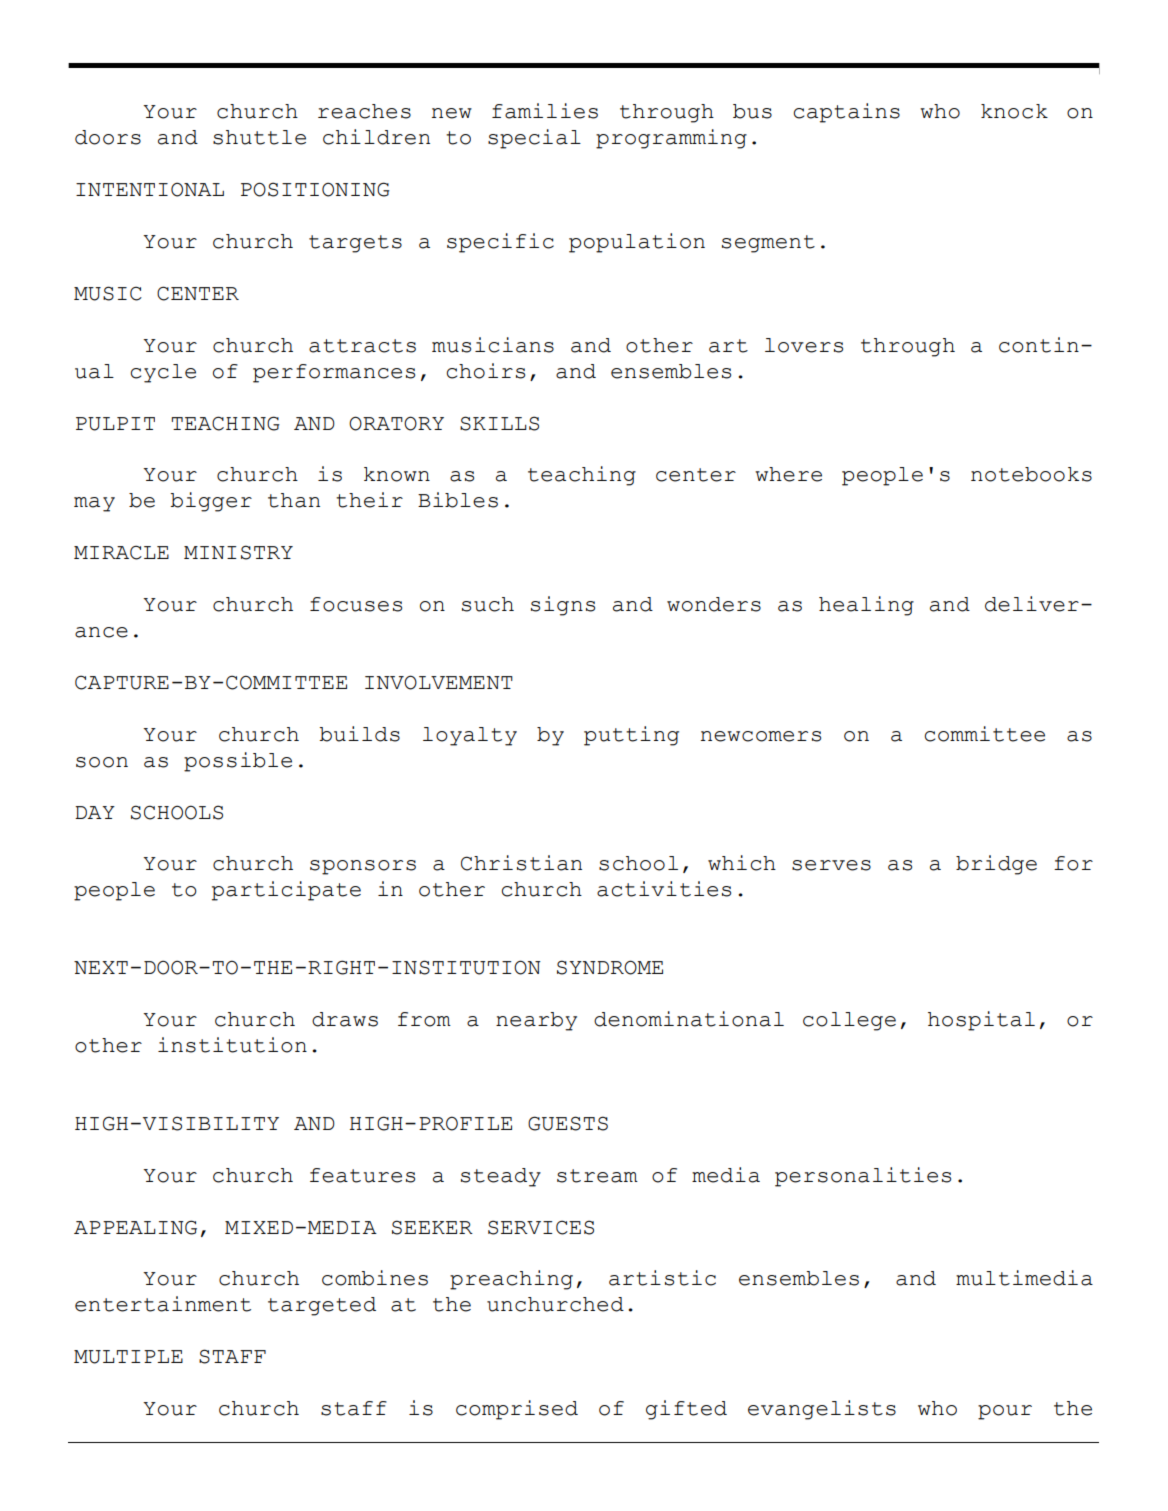 This page has height=1511, width=1168. What do you see at coordinates (1014, 111) in the page?
I see `knock` at bounding box center [1014, 111].
